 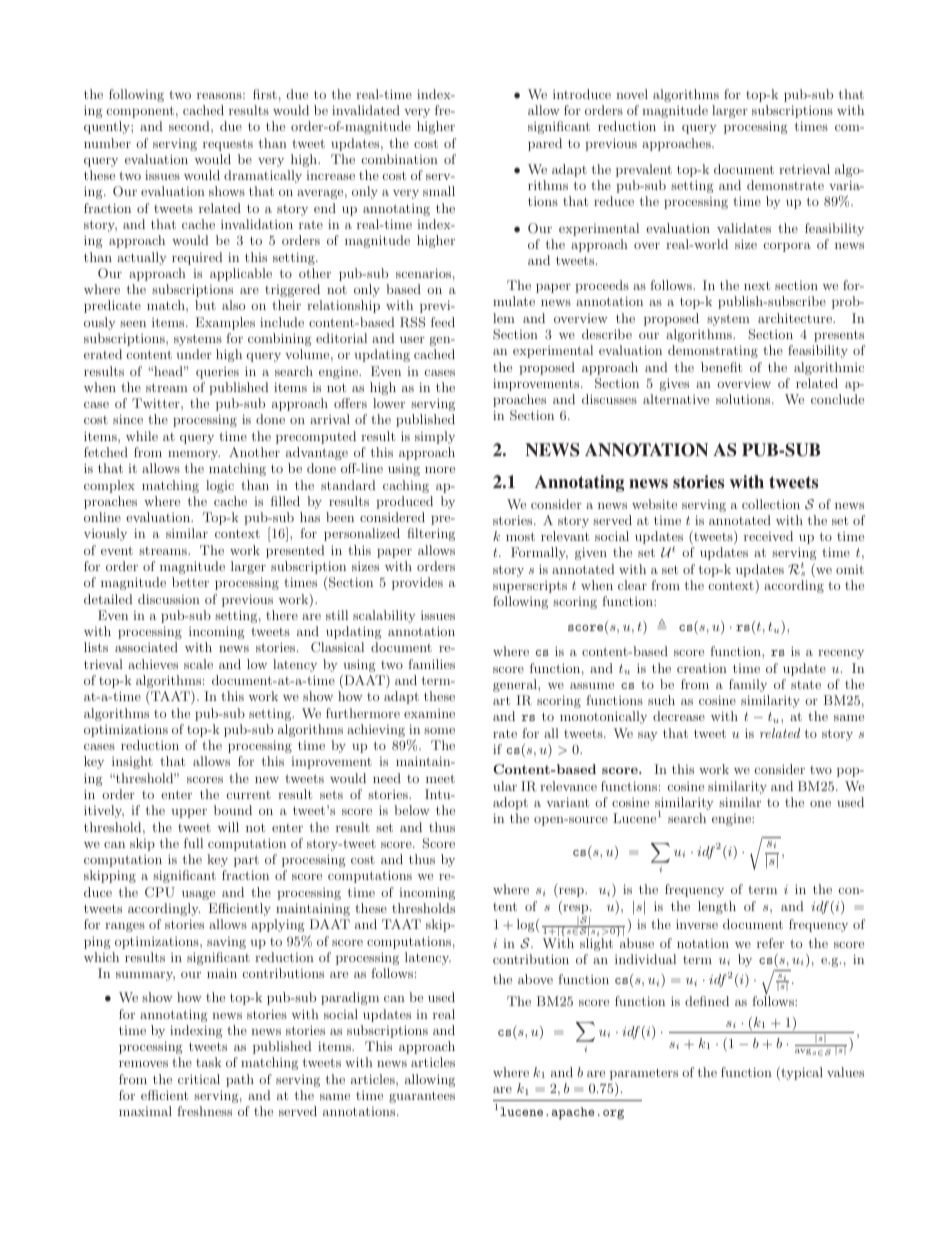 What do you see at coordinates (644, 170) in the page?
I see `prevalent` at bounding box center [644, 170].
